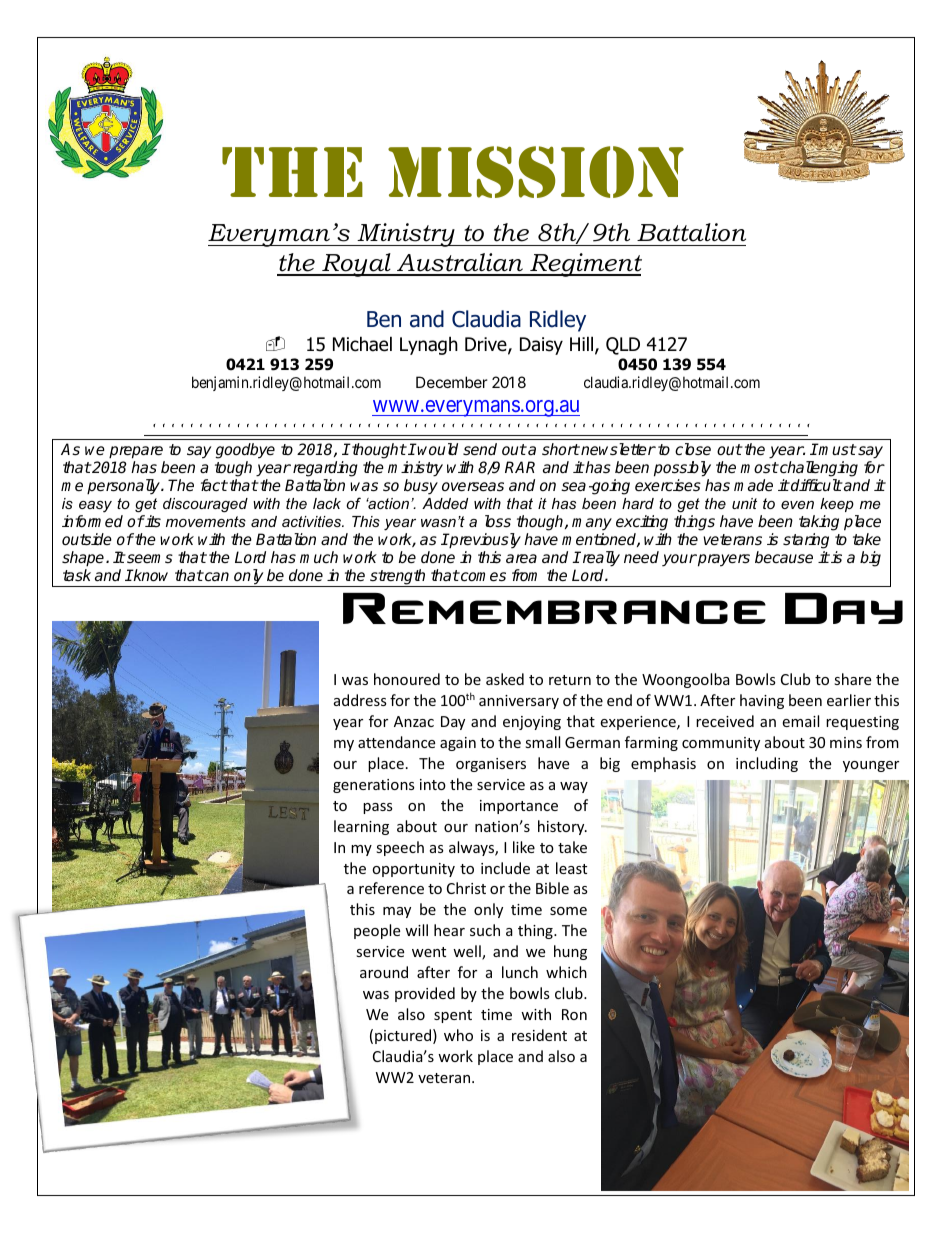 The width and height of the screenshot is (952, 1233). What do you see at coordinates (473, 487) in the screenshot?
I see `overseas` at bounding box center [473, 487].
